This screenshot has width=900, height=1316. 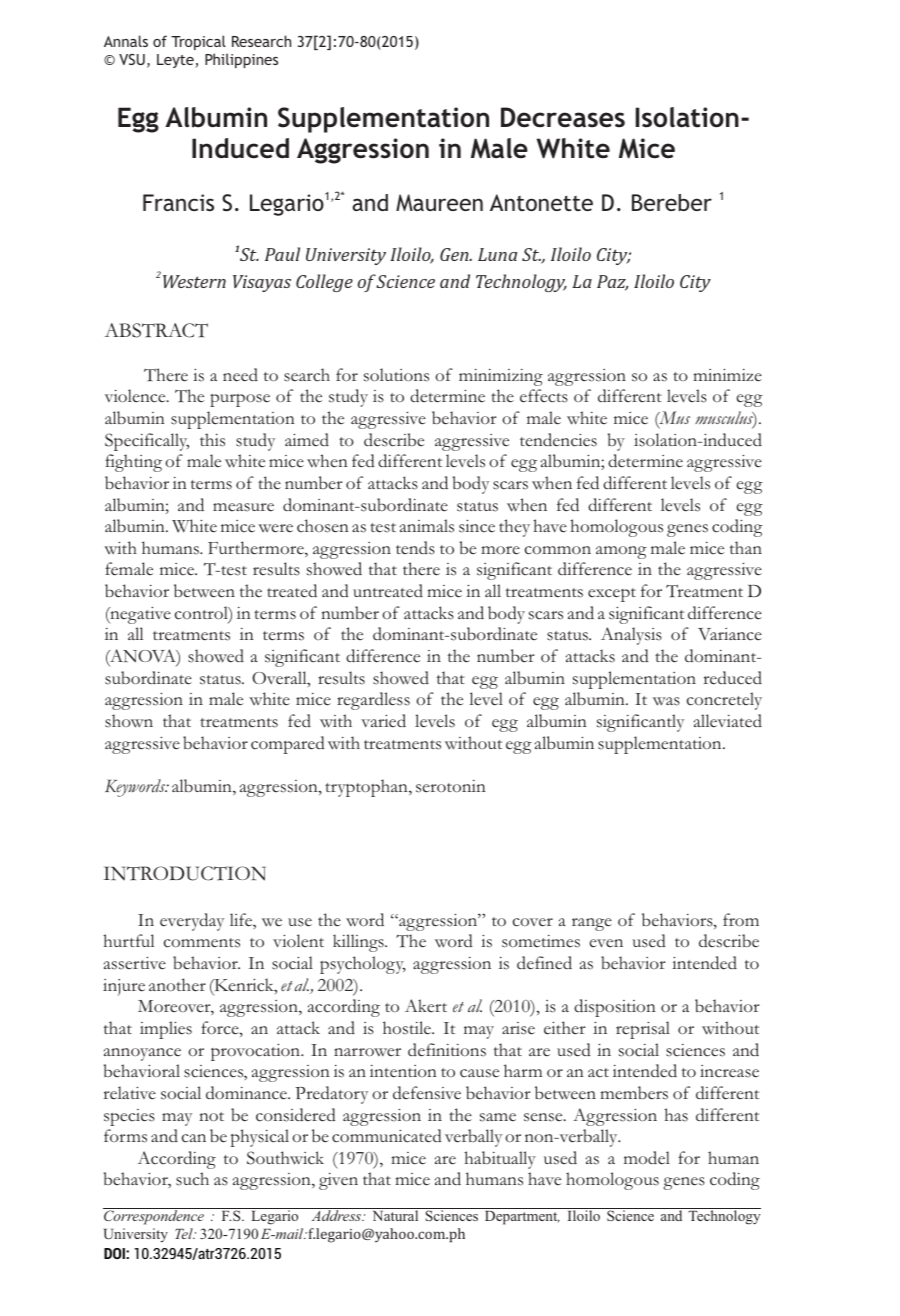 What do you see at coordinates (647, 1157) in the screenshot?
I see `model` at bounding box center [647, 1157].
